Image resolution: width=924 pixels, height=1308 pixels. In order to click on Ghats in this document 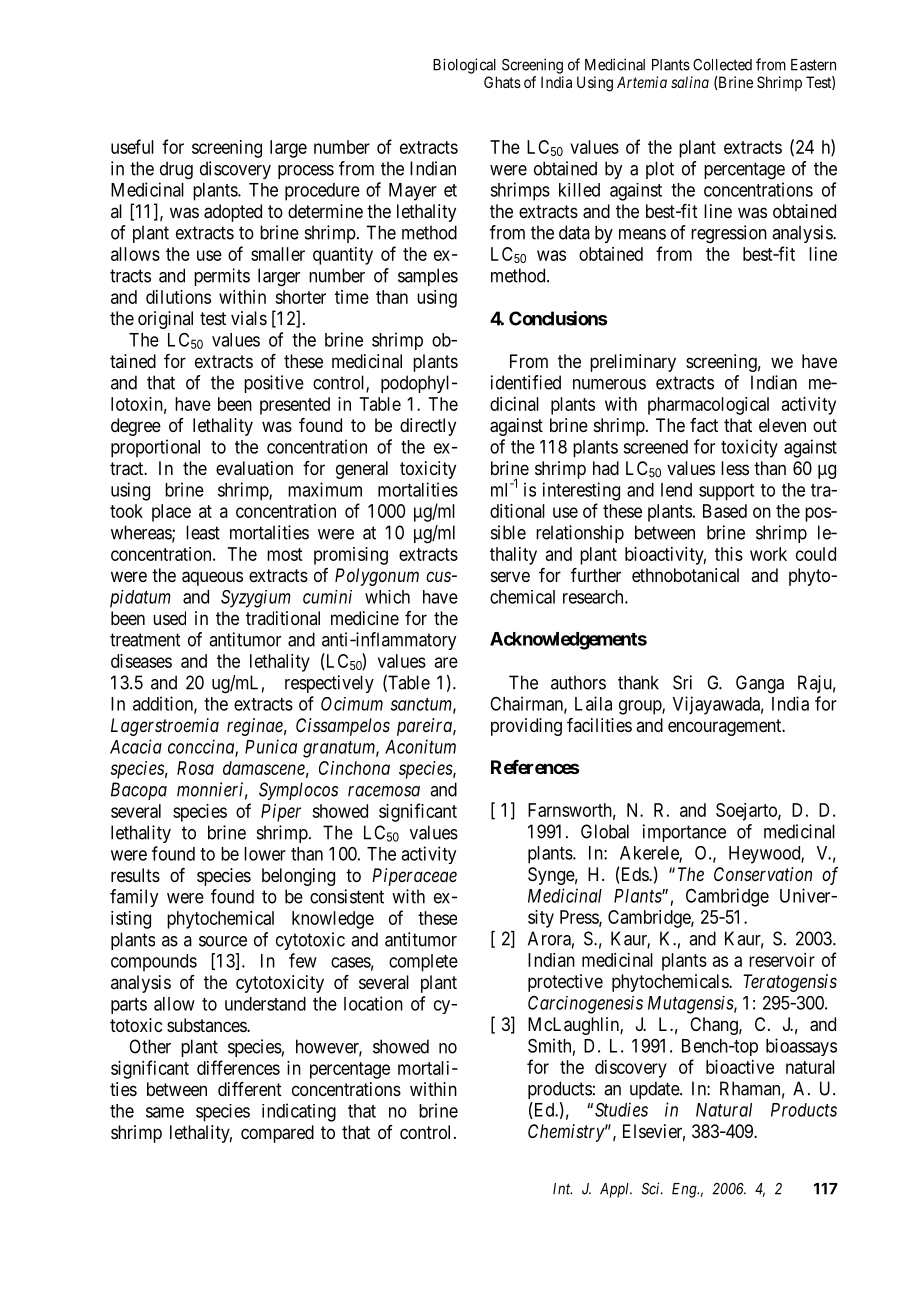, I will do `click(502, 82)`.
